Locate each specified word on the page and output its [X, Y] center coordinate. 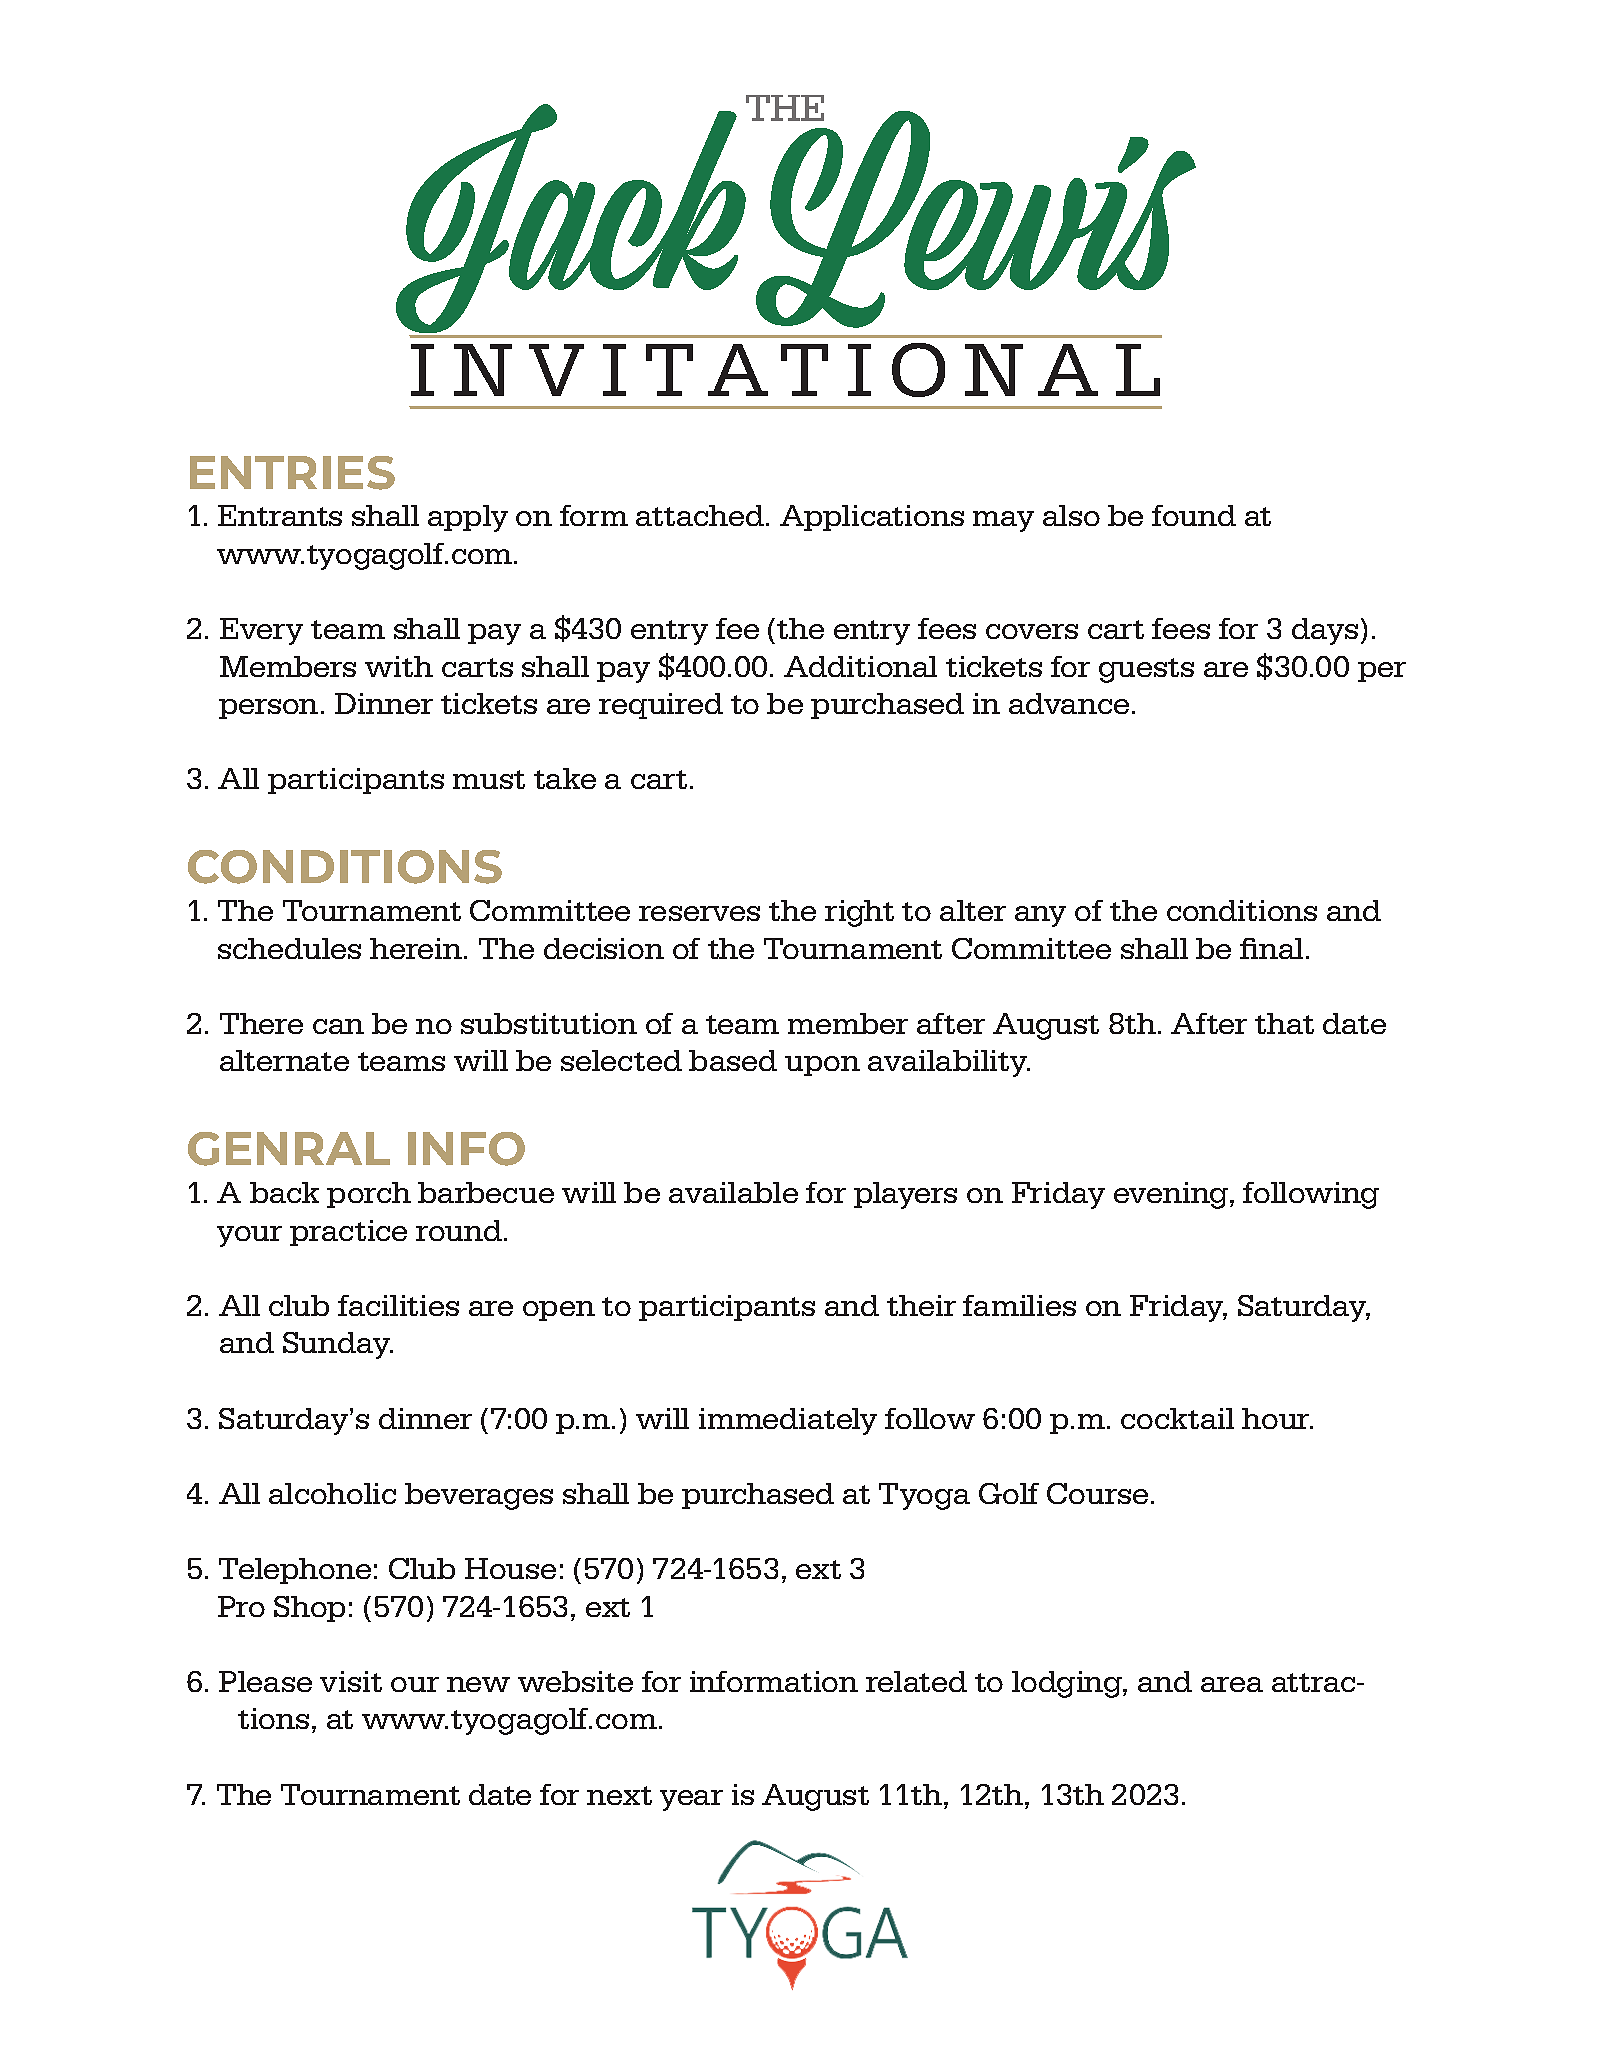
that [1284, 1023]
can [338, 1026]
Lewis [975, 218]
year [691, 1800]
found [1194, 515]
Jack [572, 220]
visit [351, 1681]
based [733, 1060]
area [1232, 1684]
